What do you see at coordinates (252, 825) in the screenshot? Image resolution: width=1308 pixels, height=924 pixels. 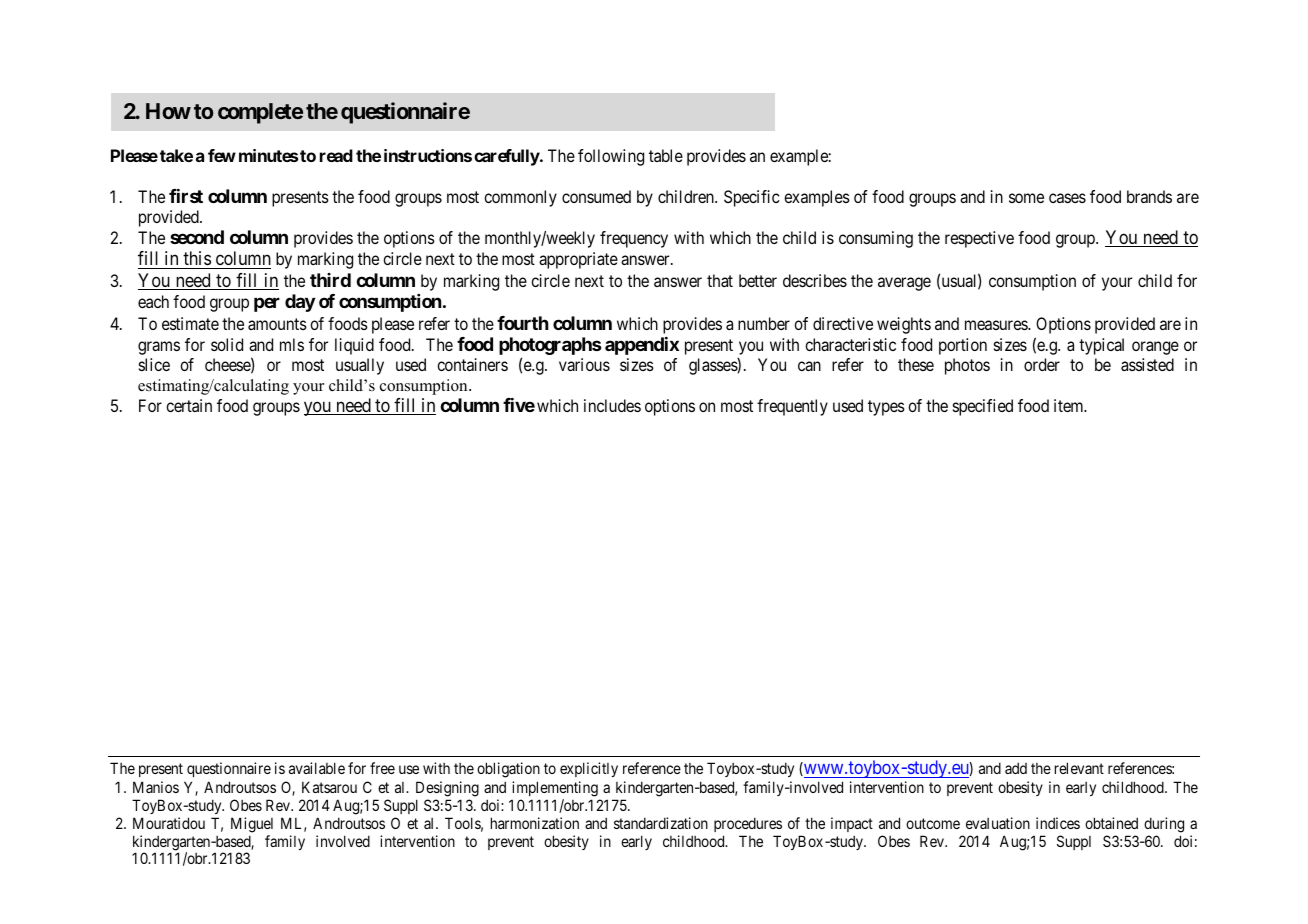 I see `Miguel` at bounding box center [252, 825].
